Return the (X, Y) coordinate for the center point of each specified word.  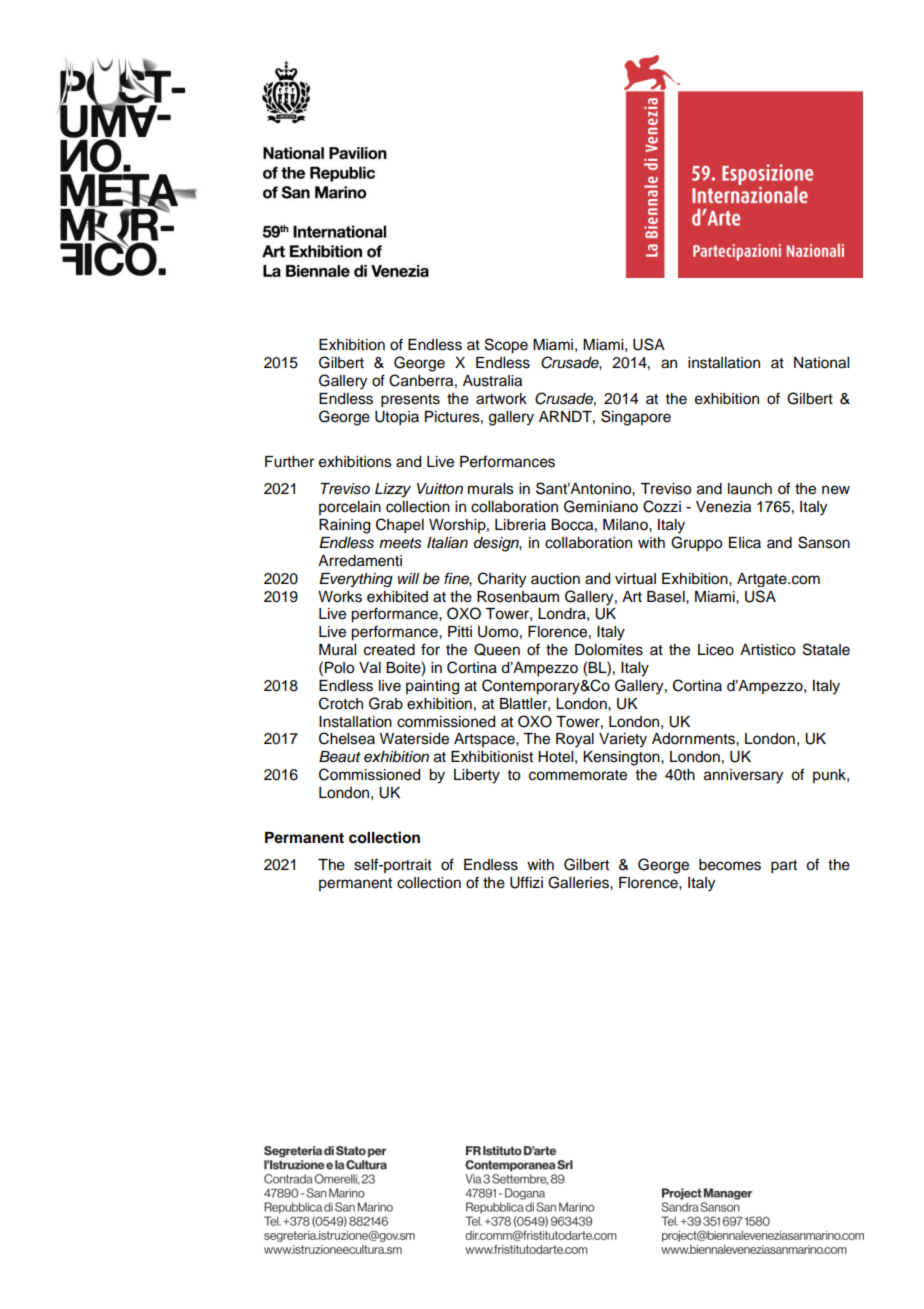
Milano (626, 525)
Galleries (579, 882)
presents (410, 401)
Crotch (341, 703)
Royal (575, 740)
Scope (506, 346)
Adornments (694, 739)
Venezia (723, 507)
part (784, 867)
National (821, 363)
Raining (344, 526)
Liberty (477, 776)
